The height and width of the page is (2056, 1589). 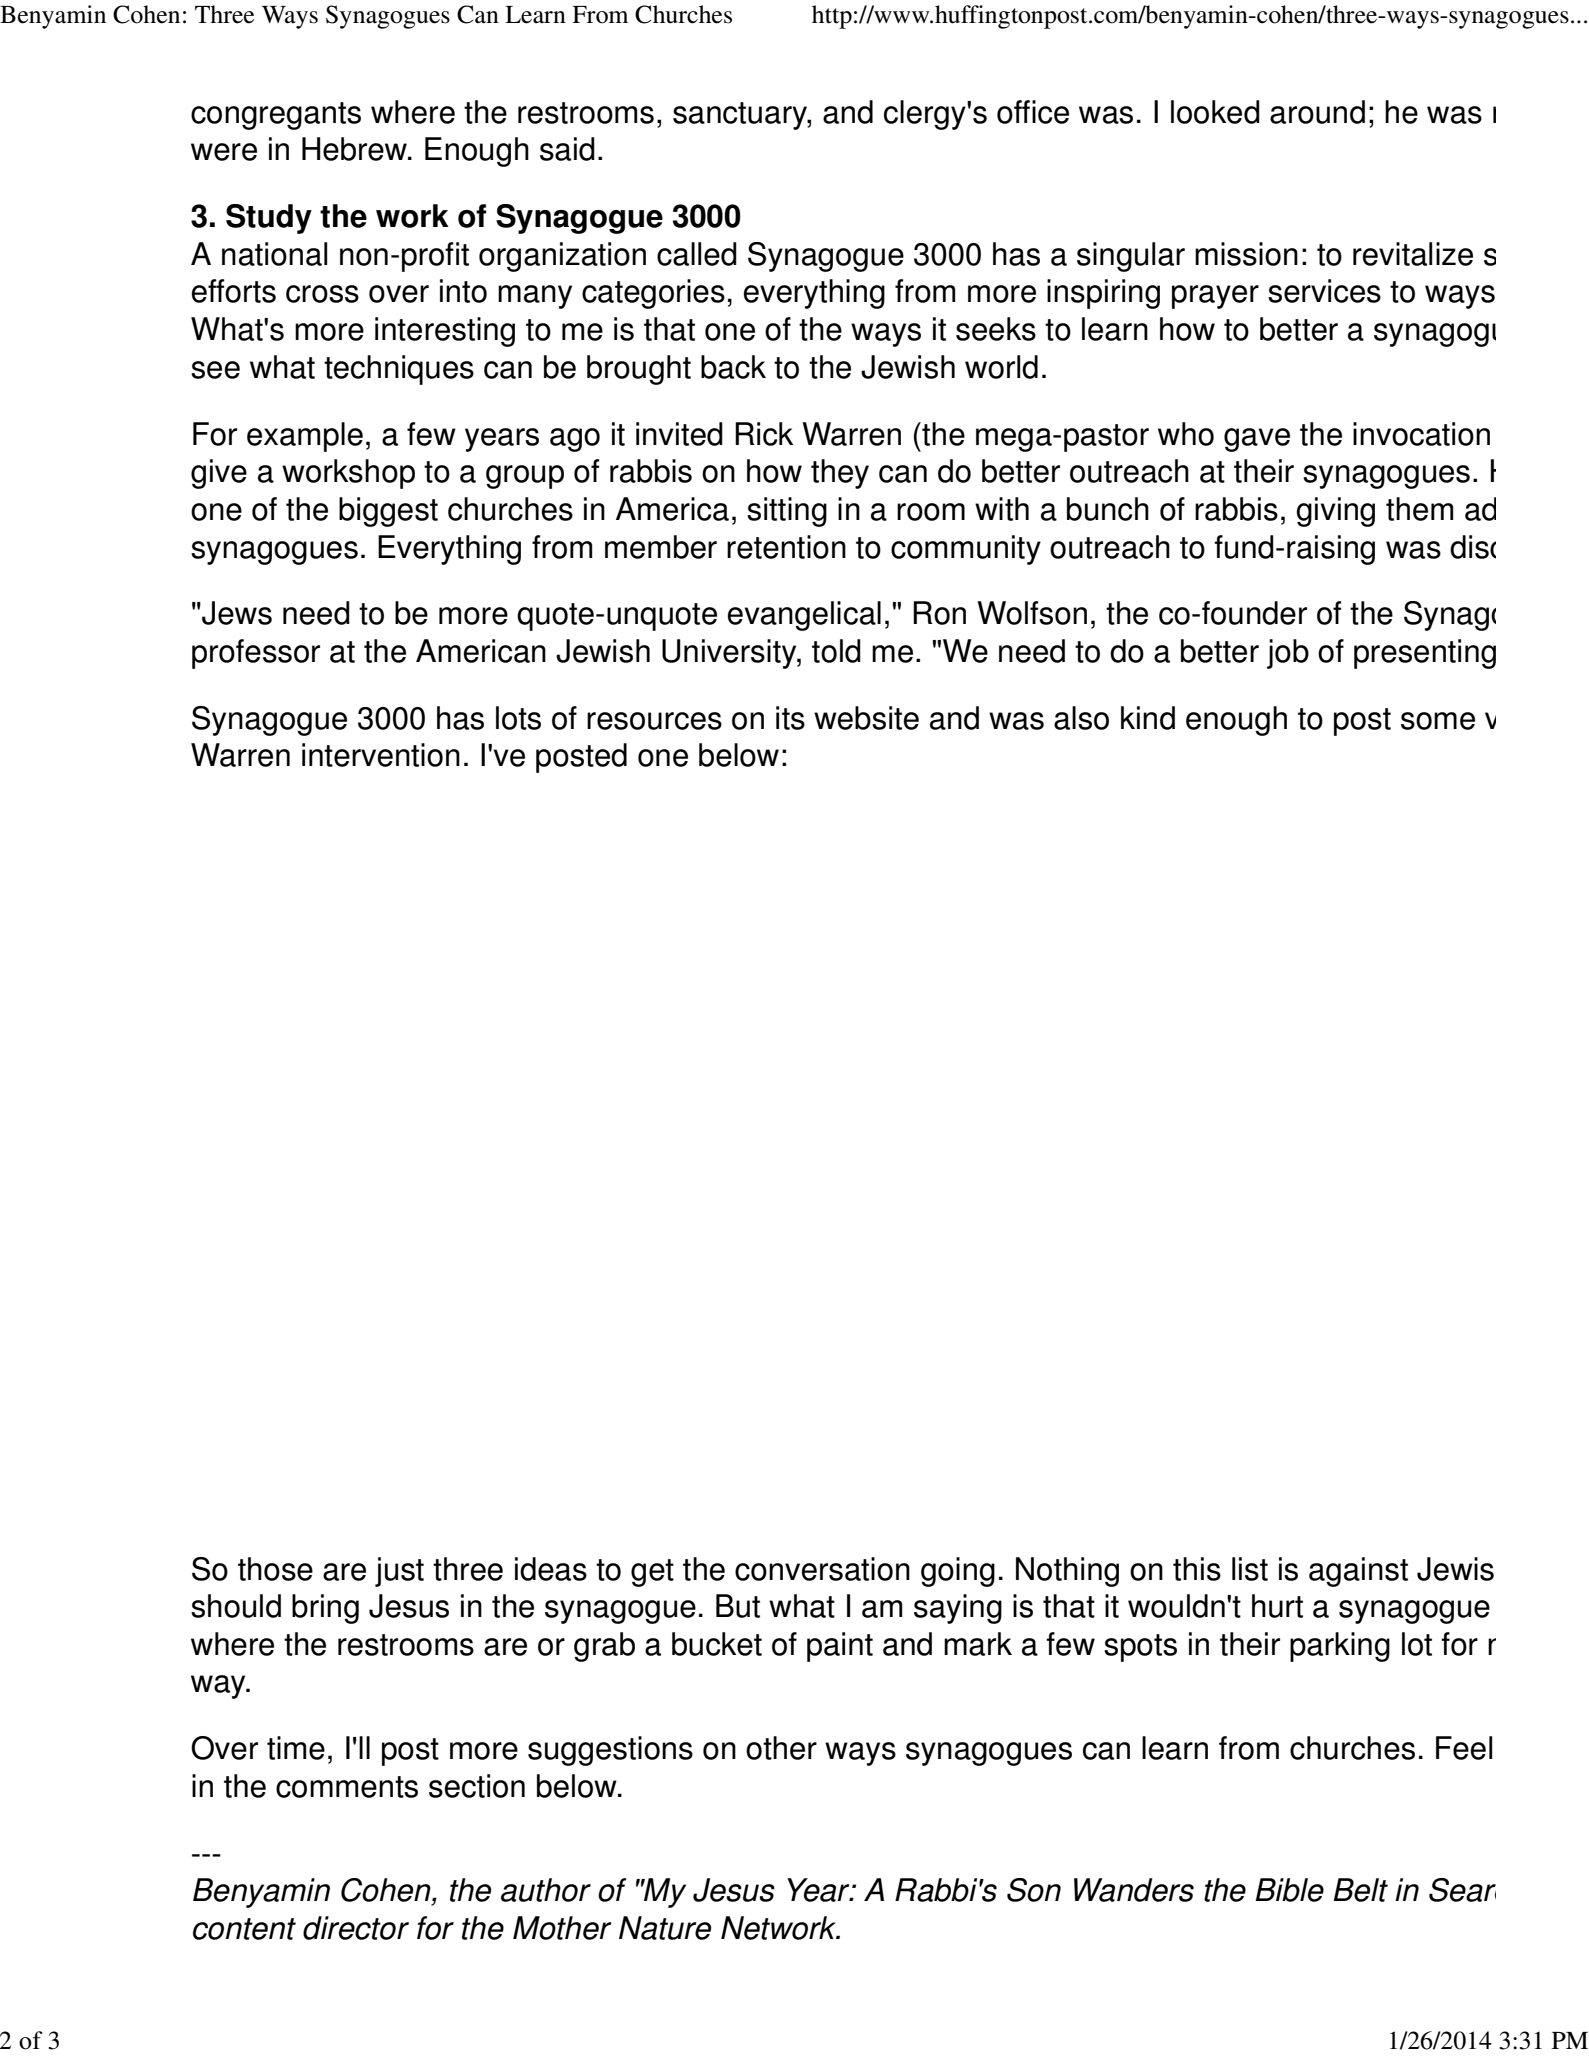 What do you see at coordinates (355, 149) in the page?
I see `Hebrew` at bounding box center [355, 149].
